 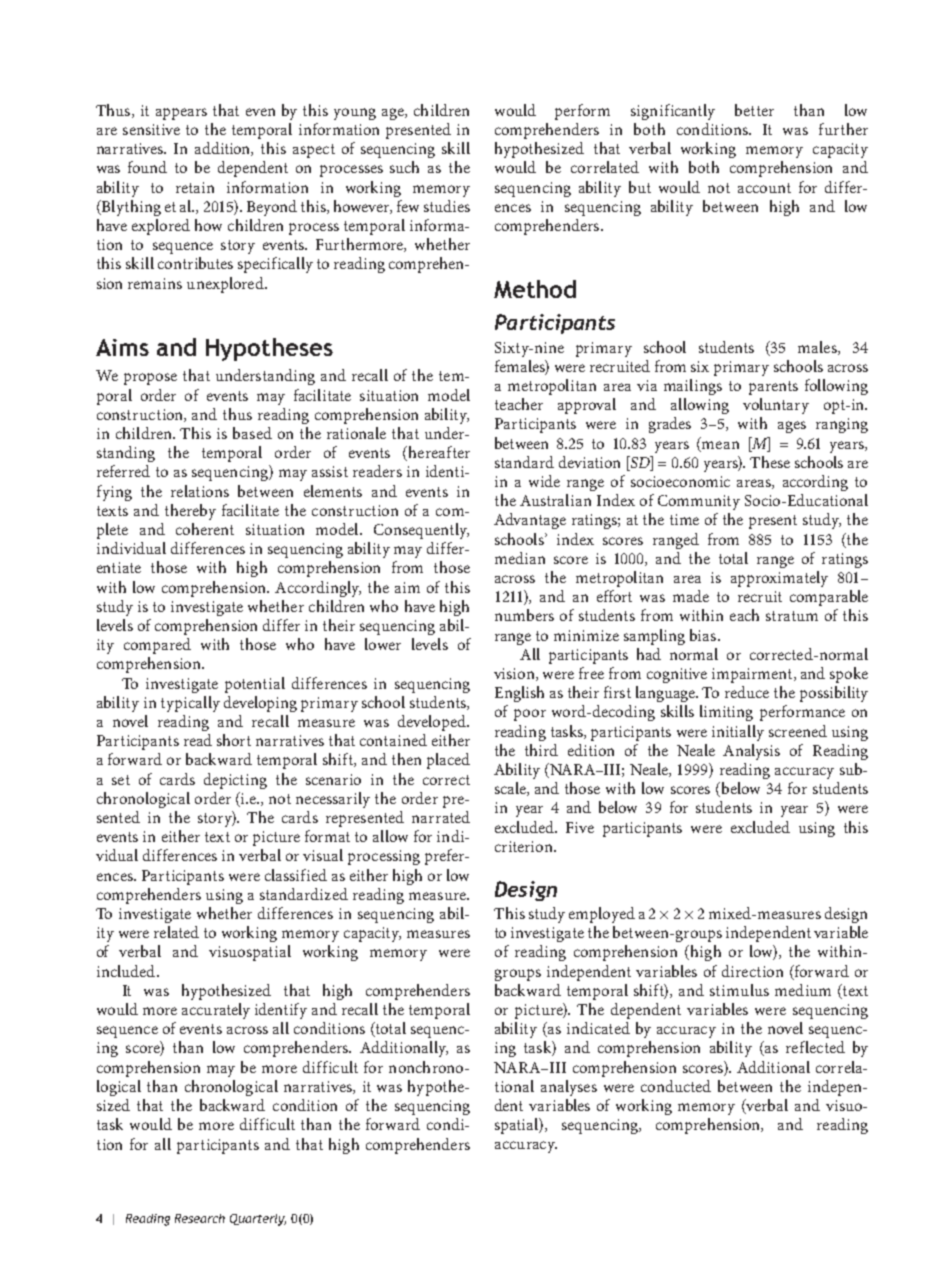 What do you see at coordinates (404, 167) in the image?
I see `such` at bounding box center [404, 167].
